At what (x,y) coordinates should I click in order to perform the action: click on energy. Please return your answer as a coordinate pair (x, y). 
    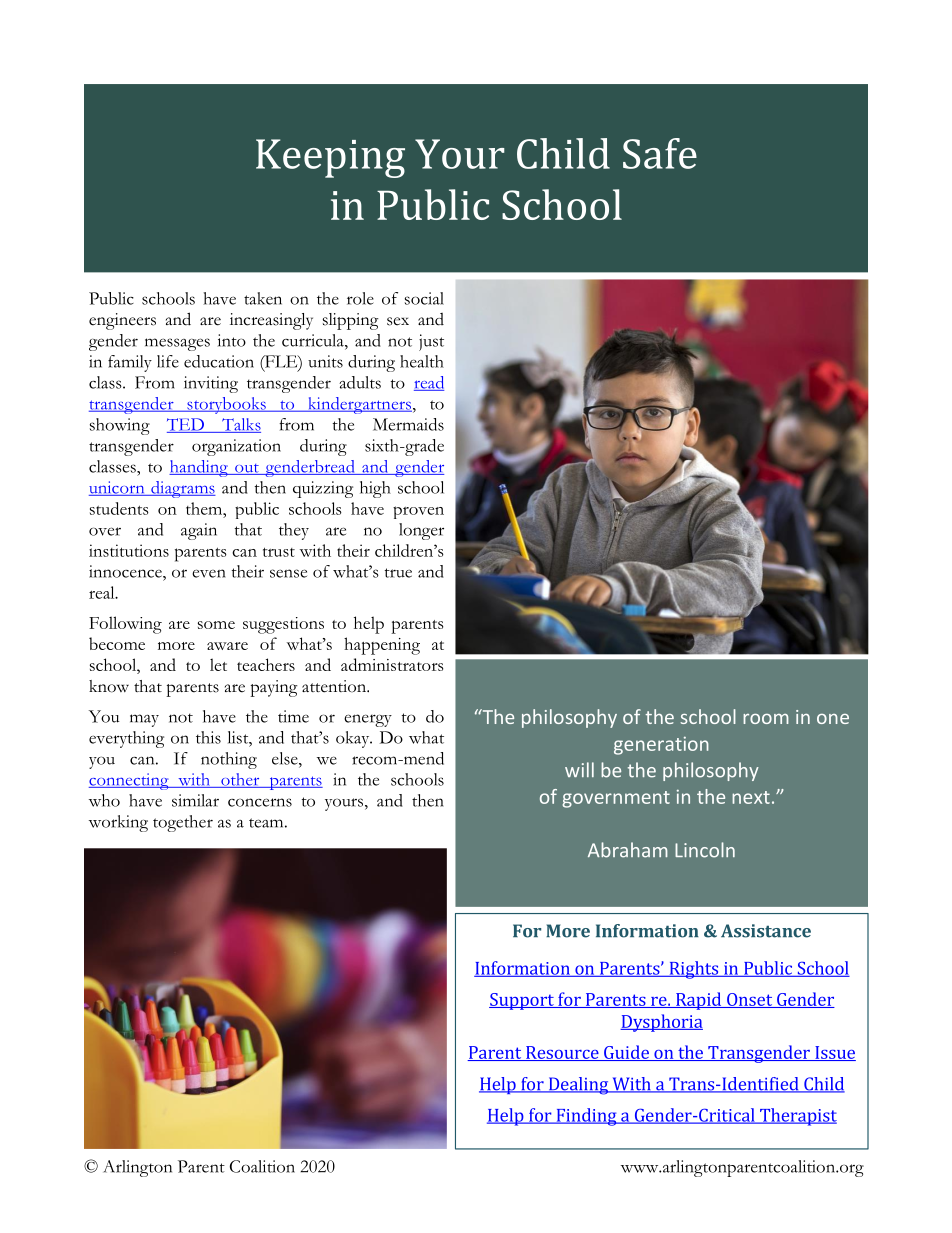
    Looking at the image, I should click on (368, 720).
